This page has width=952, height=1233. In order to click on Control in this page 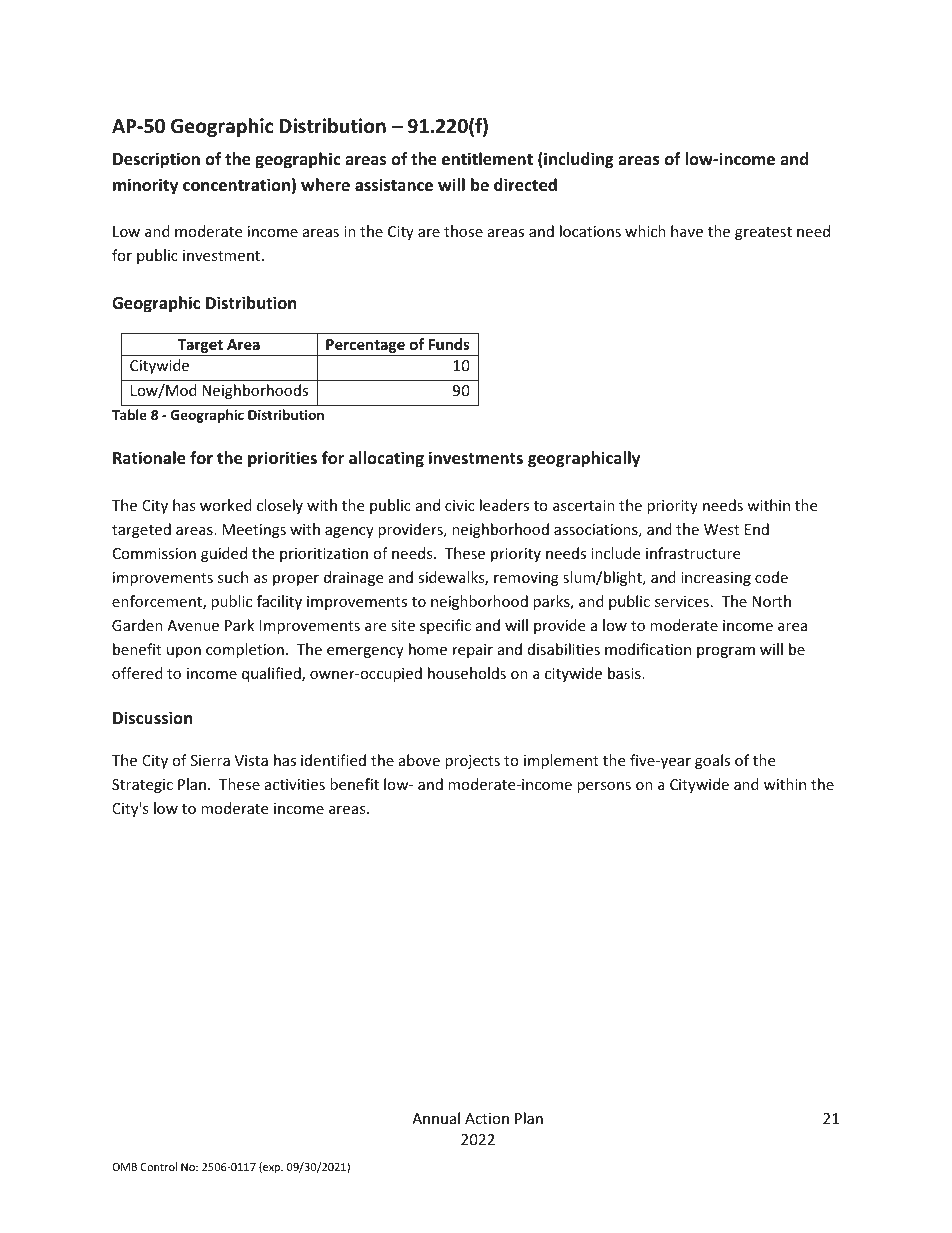, I will do `click(159, 1166)`.
